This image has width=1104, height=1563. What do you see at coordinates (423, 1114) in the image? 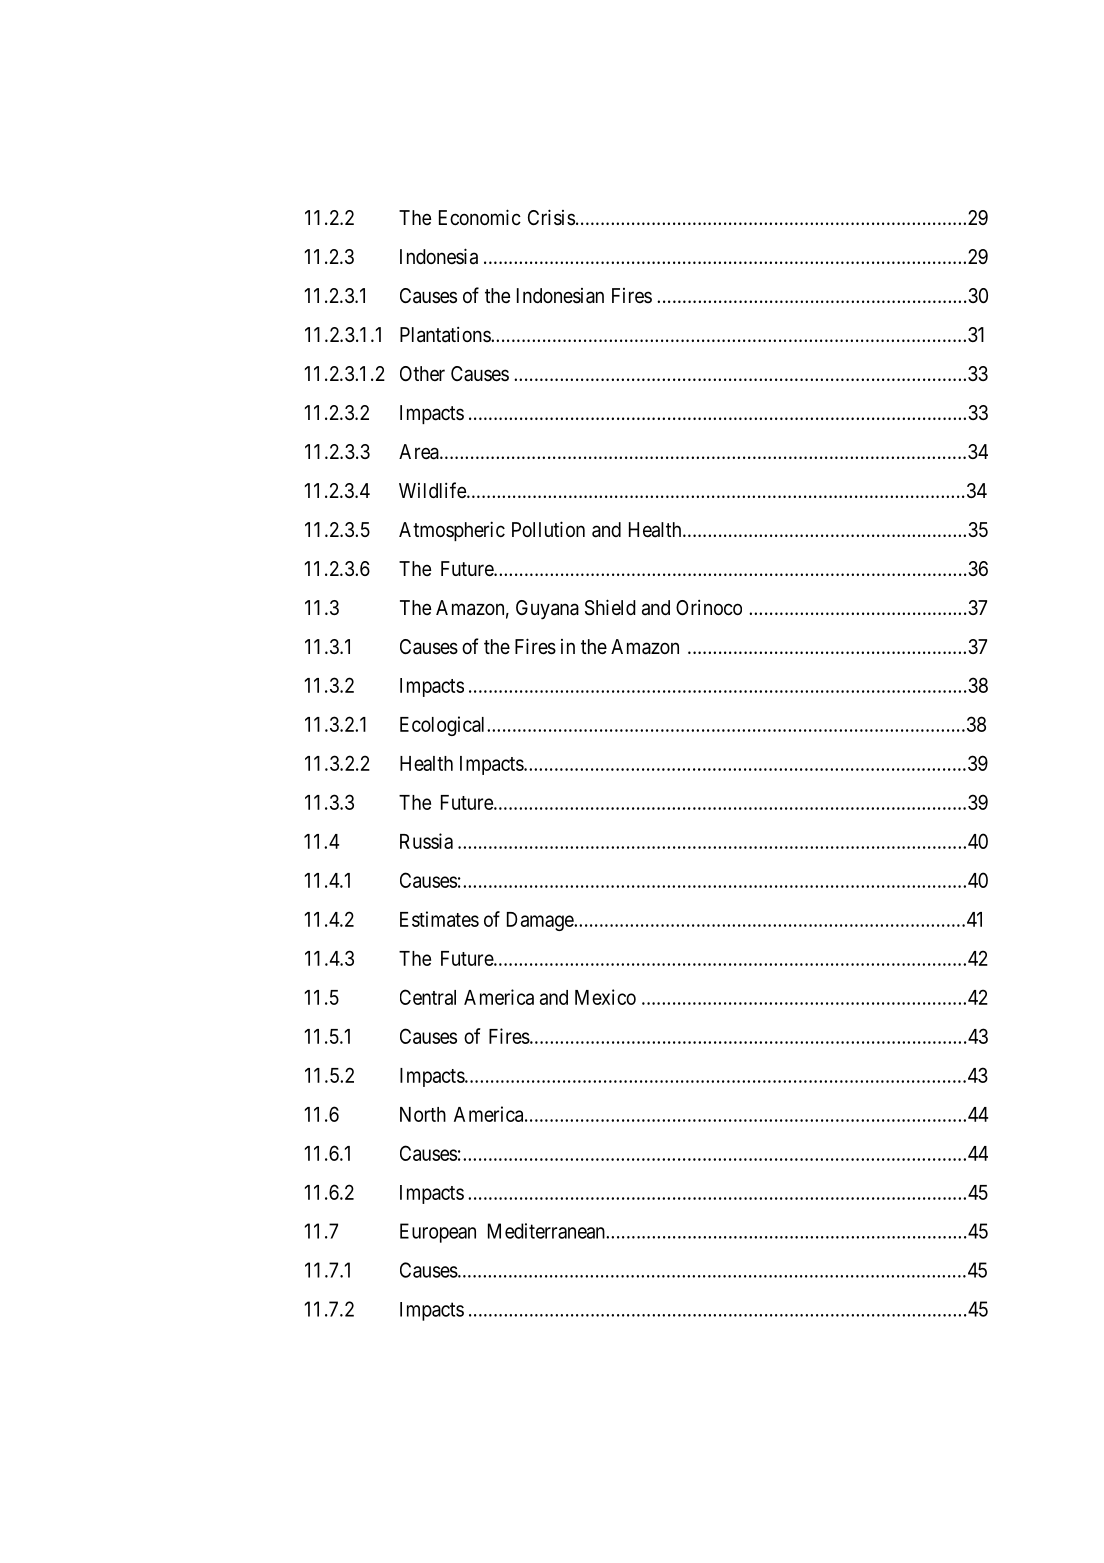
I see `North` at bounding box center [423, 1114].
